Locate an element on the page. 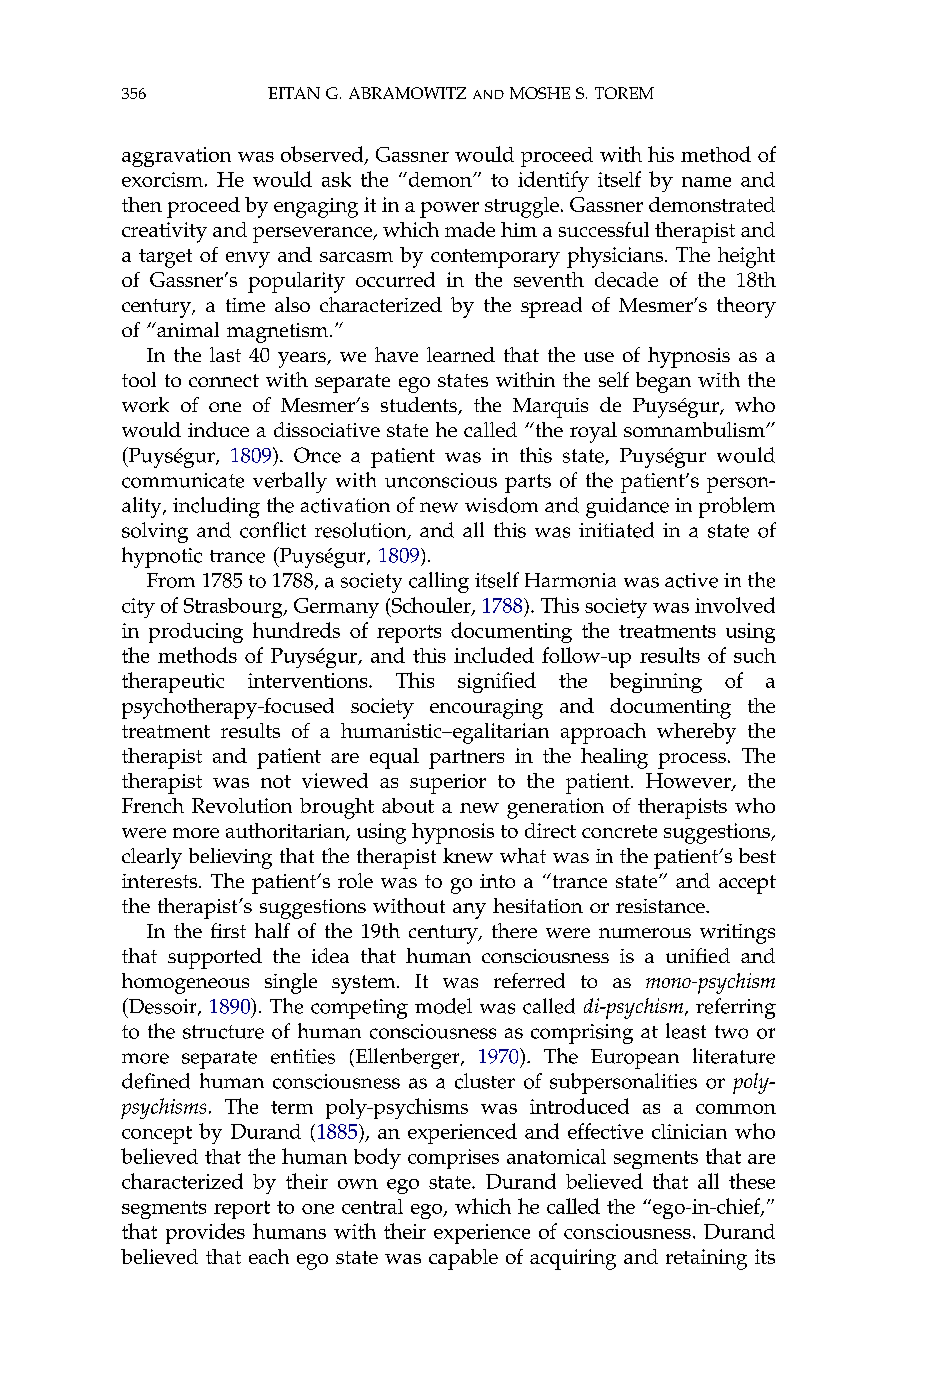 This image has height=1395, width=942. ABRAMOWITZ is located at coordinates (407, 93).
